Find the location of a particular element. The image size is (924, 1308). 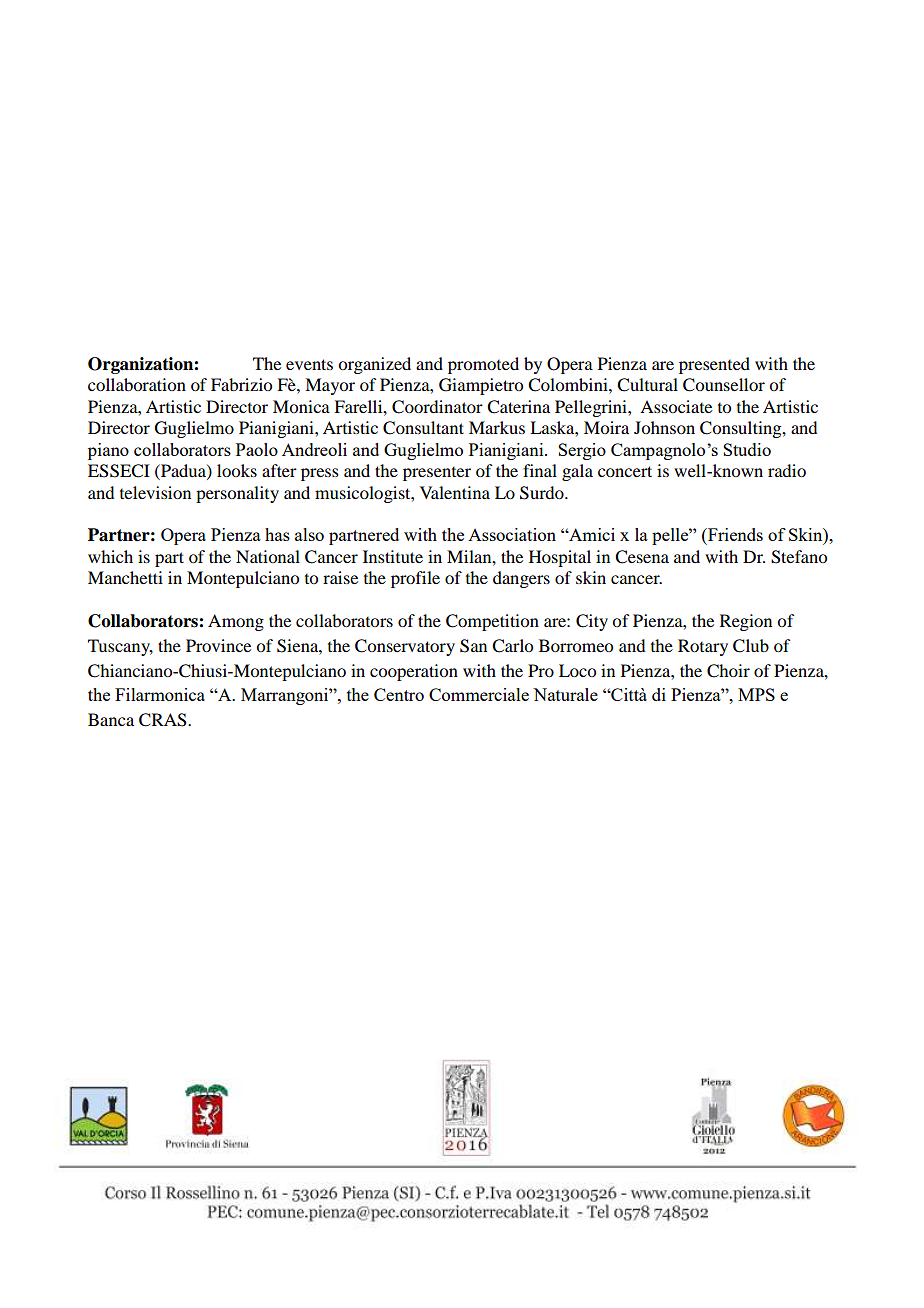

promoted is located at coordinates (483, 365).
